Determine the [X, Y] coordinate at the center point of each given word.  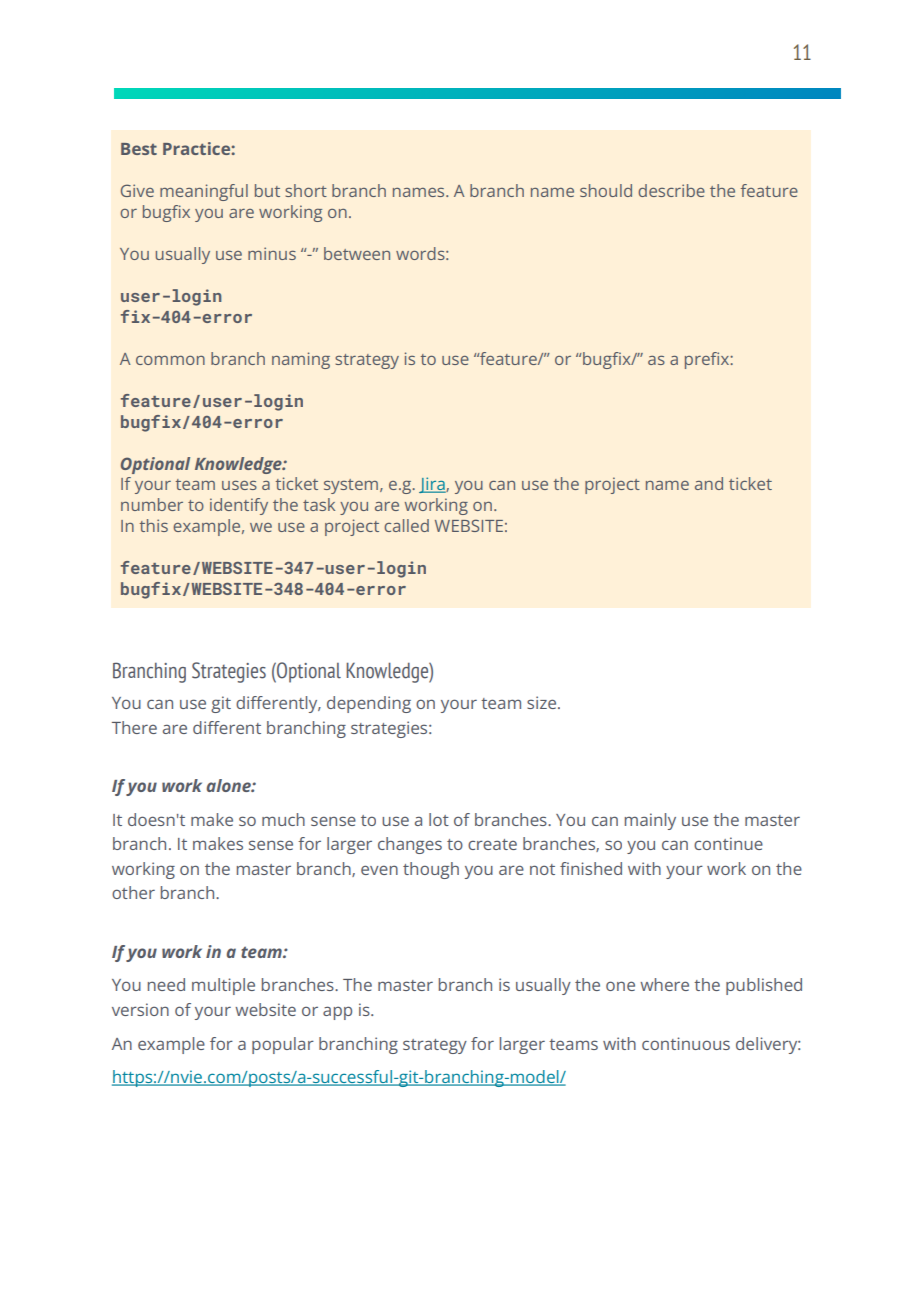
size [543, 702]
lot [439, 819]
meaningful [204, 192]
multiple [223, 986]
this [154, 525]
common [170, 360]
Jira [433, 485]
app [337, 1013]
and [709, 483]
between [357, 253]
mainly [650, 821]
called [406, 525]
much [283, 819]
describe [671, 190]
